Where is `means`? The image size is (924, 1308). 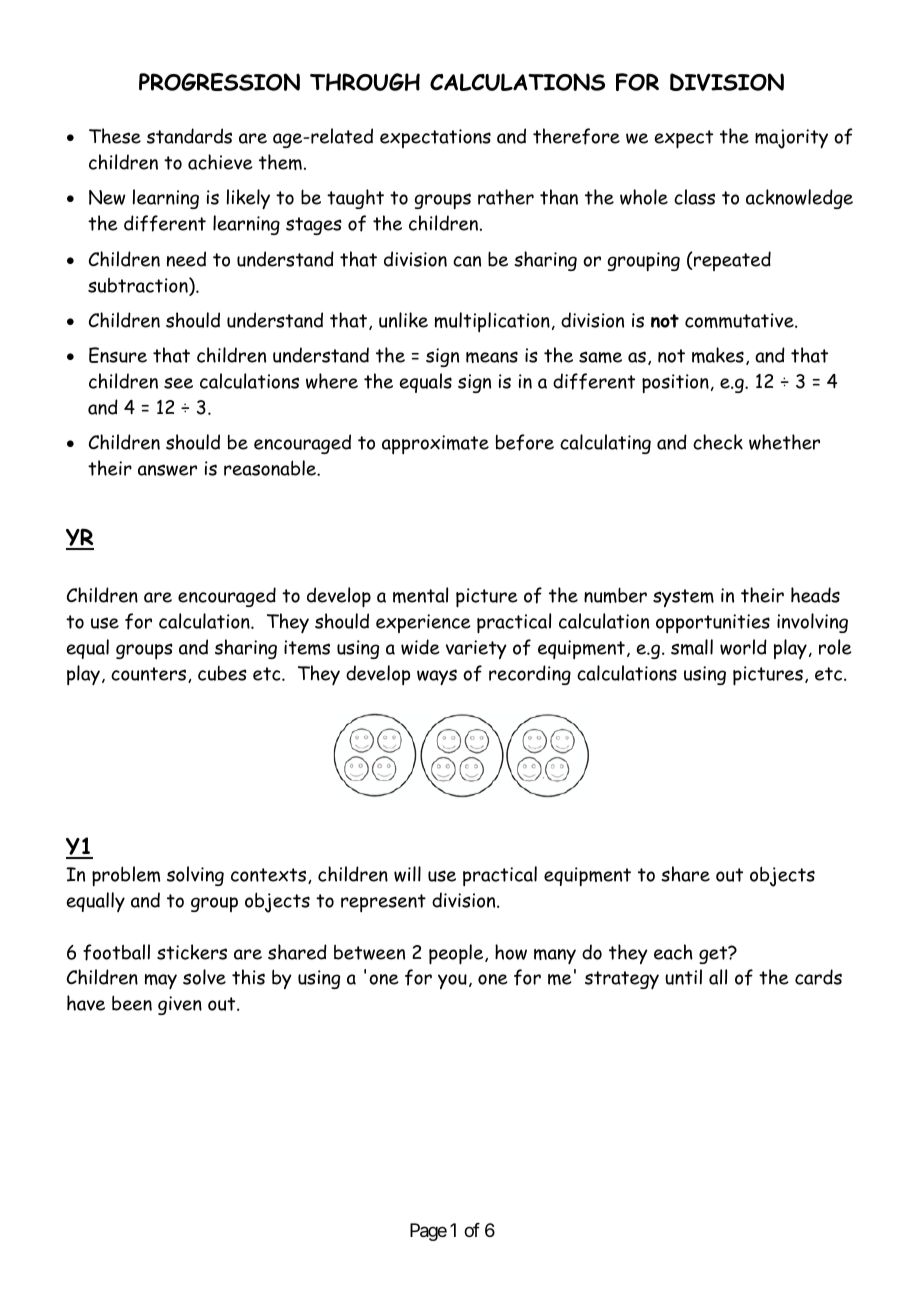
means is located at coordinates (492, 357).
